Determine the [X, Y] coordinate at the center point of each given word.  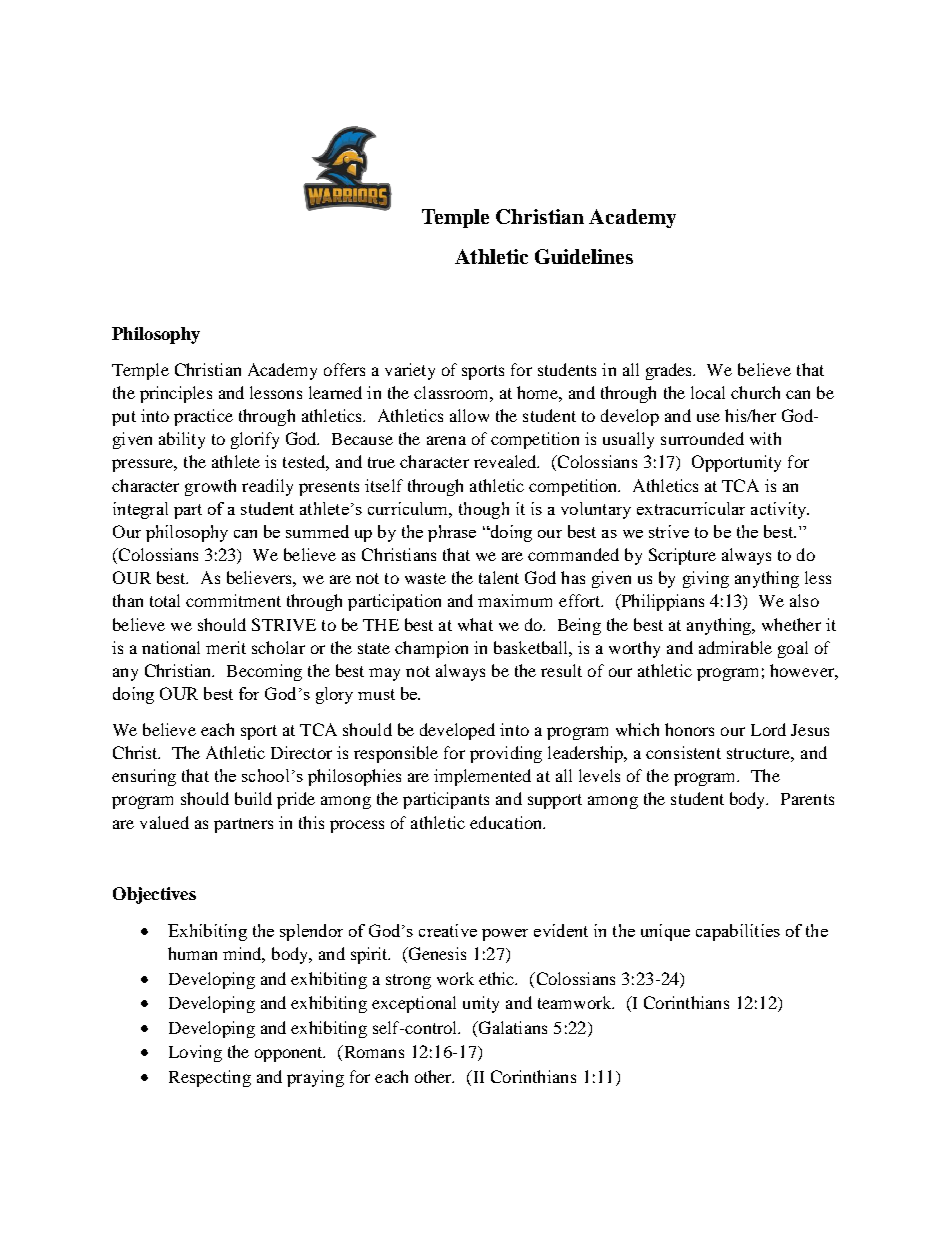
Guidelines [584, 256]
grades [670, 371]
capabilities [738, 932]
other [434, 1076]
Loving [195, 1053]
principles [176, 394]
